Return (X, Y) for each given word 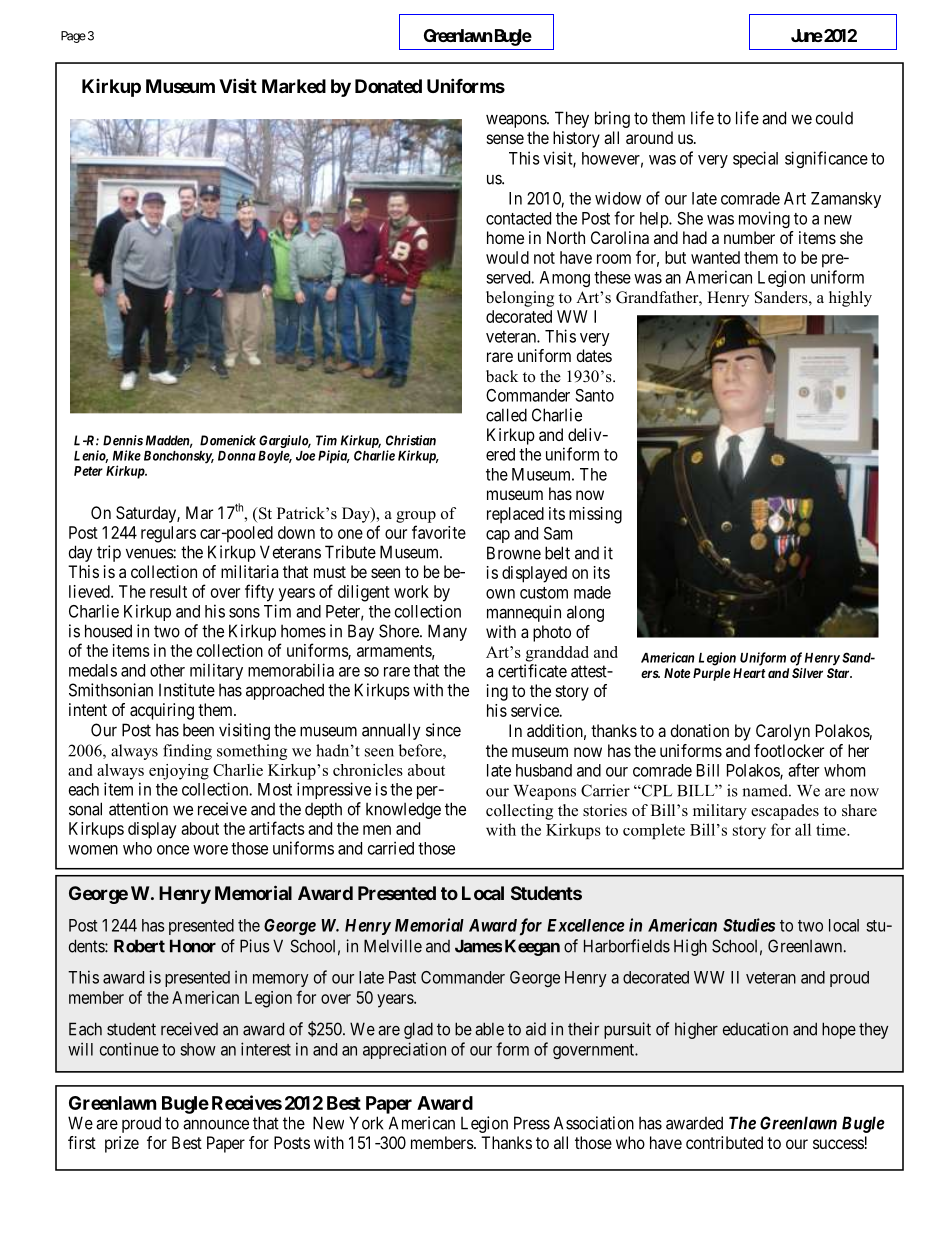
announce (216, 1124)
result (168, 591)
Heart (749, 673)
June (807, 35)
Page (73, 37)
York (366, 1123)
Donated (388, 86)
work (411, 591)
